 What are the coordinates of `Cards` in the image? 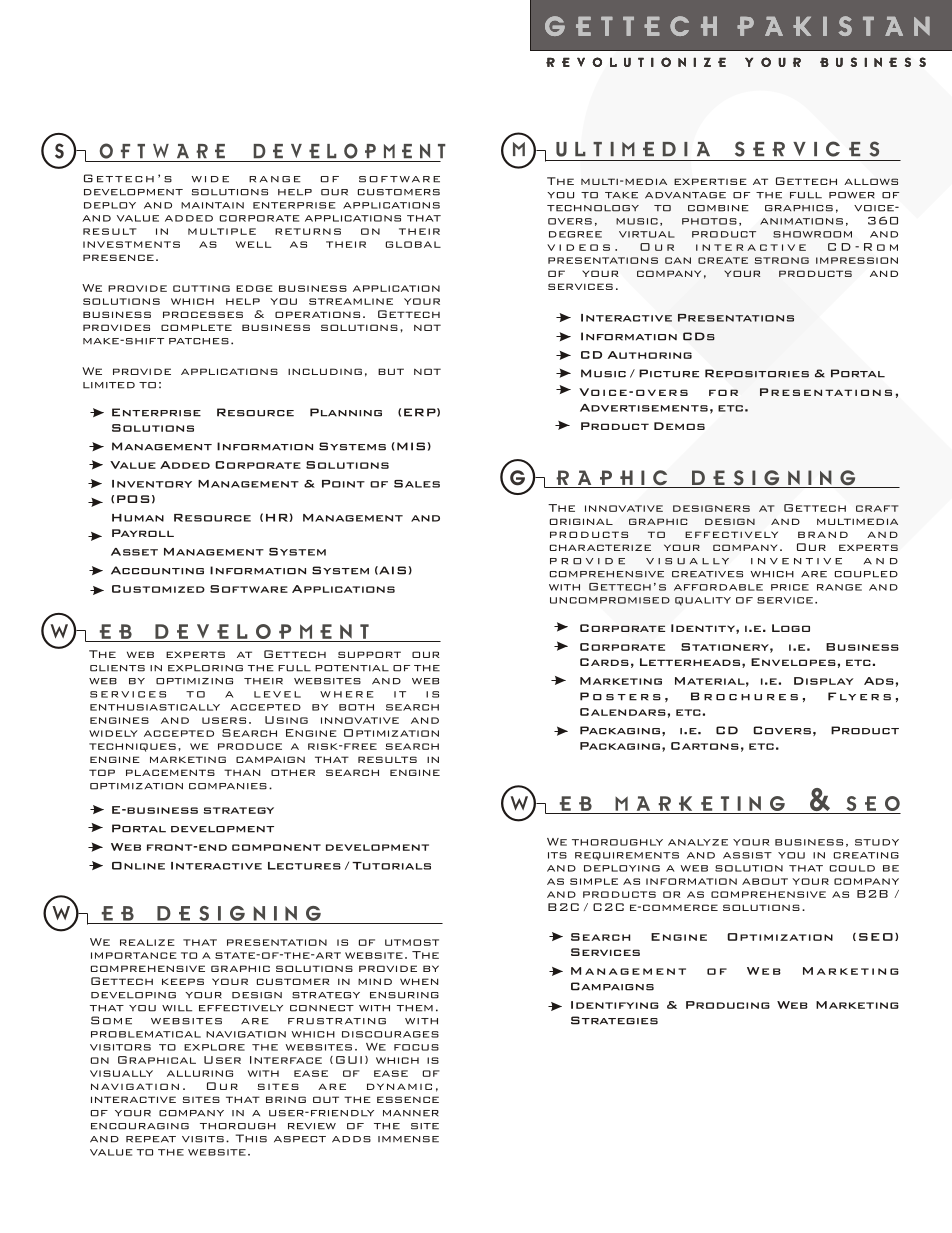 It's located at (604, 662).
